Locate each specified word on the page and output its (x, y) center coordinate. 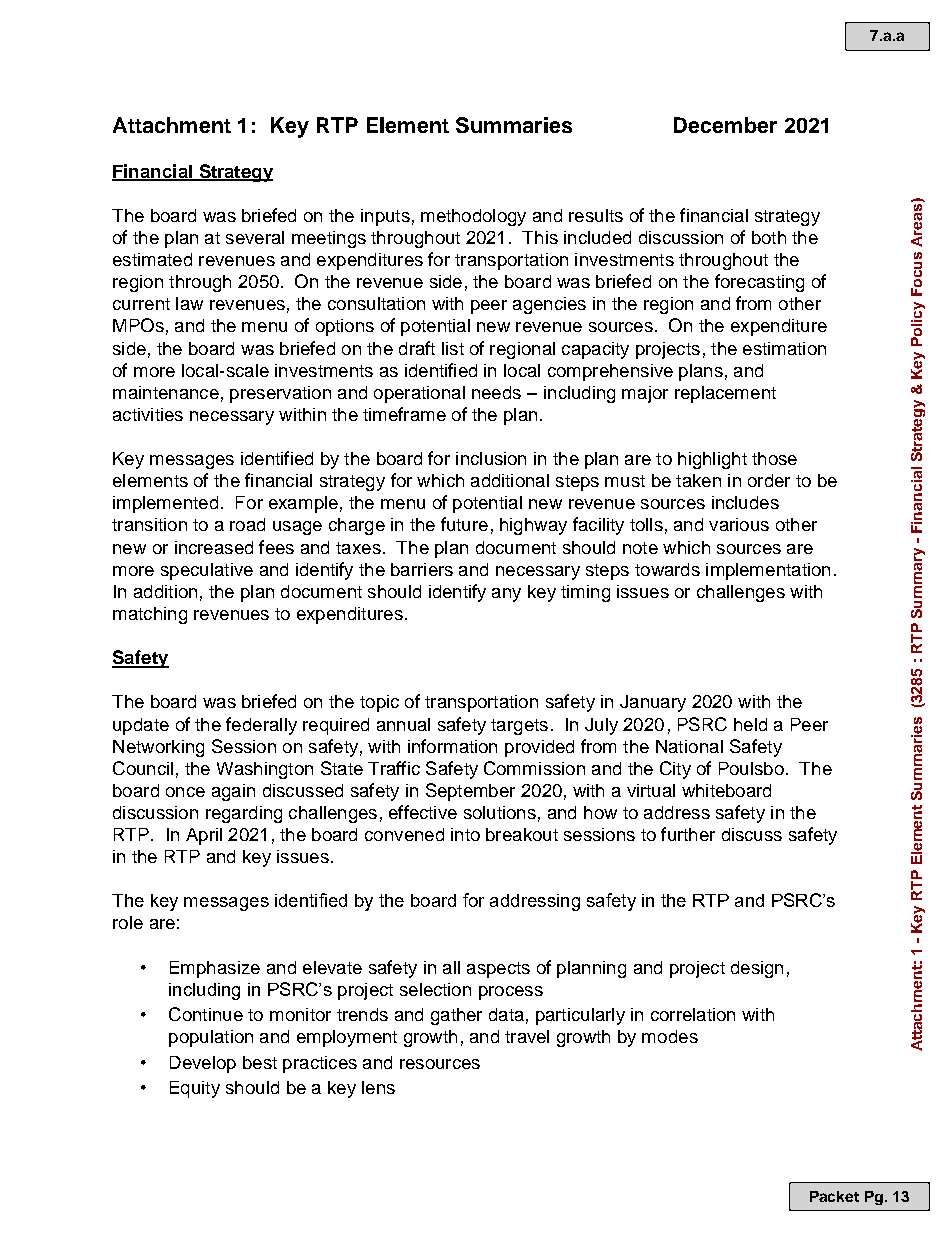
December (725, 125)
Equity (195, 1089)
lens (378, 1087)
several (255, 237)
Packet (834, 1196)
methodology (473, 217)
